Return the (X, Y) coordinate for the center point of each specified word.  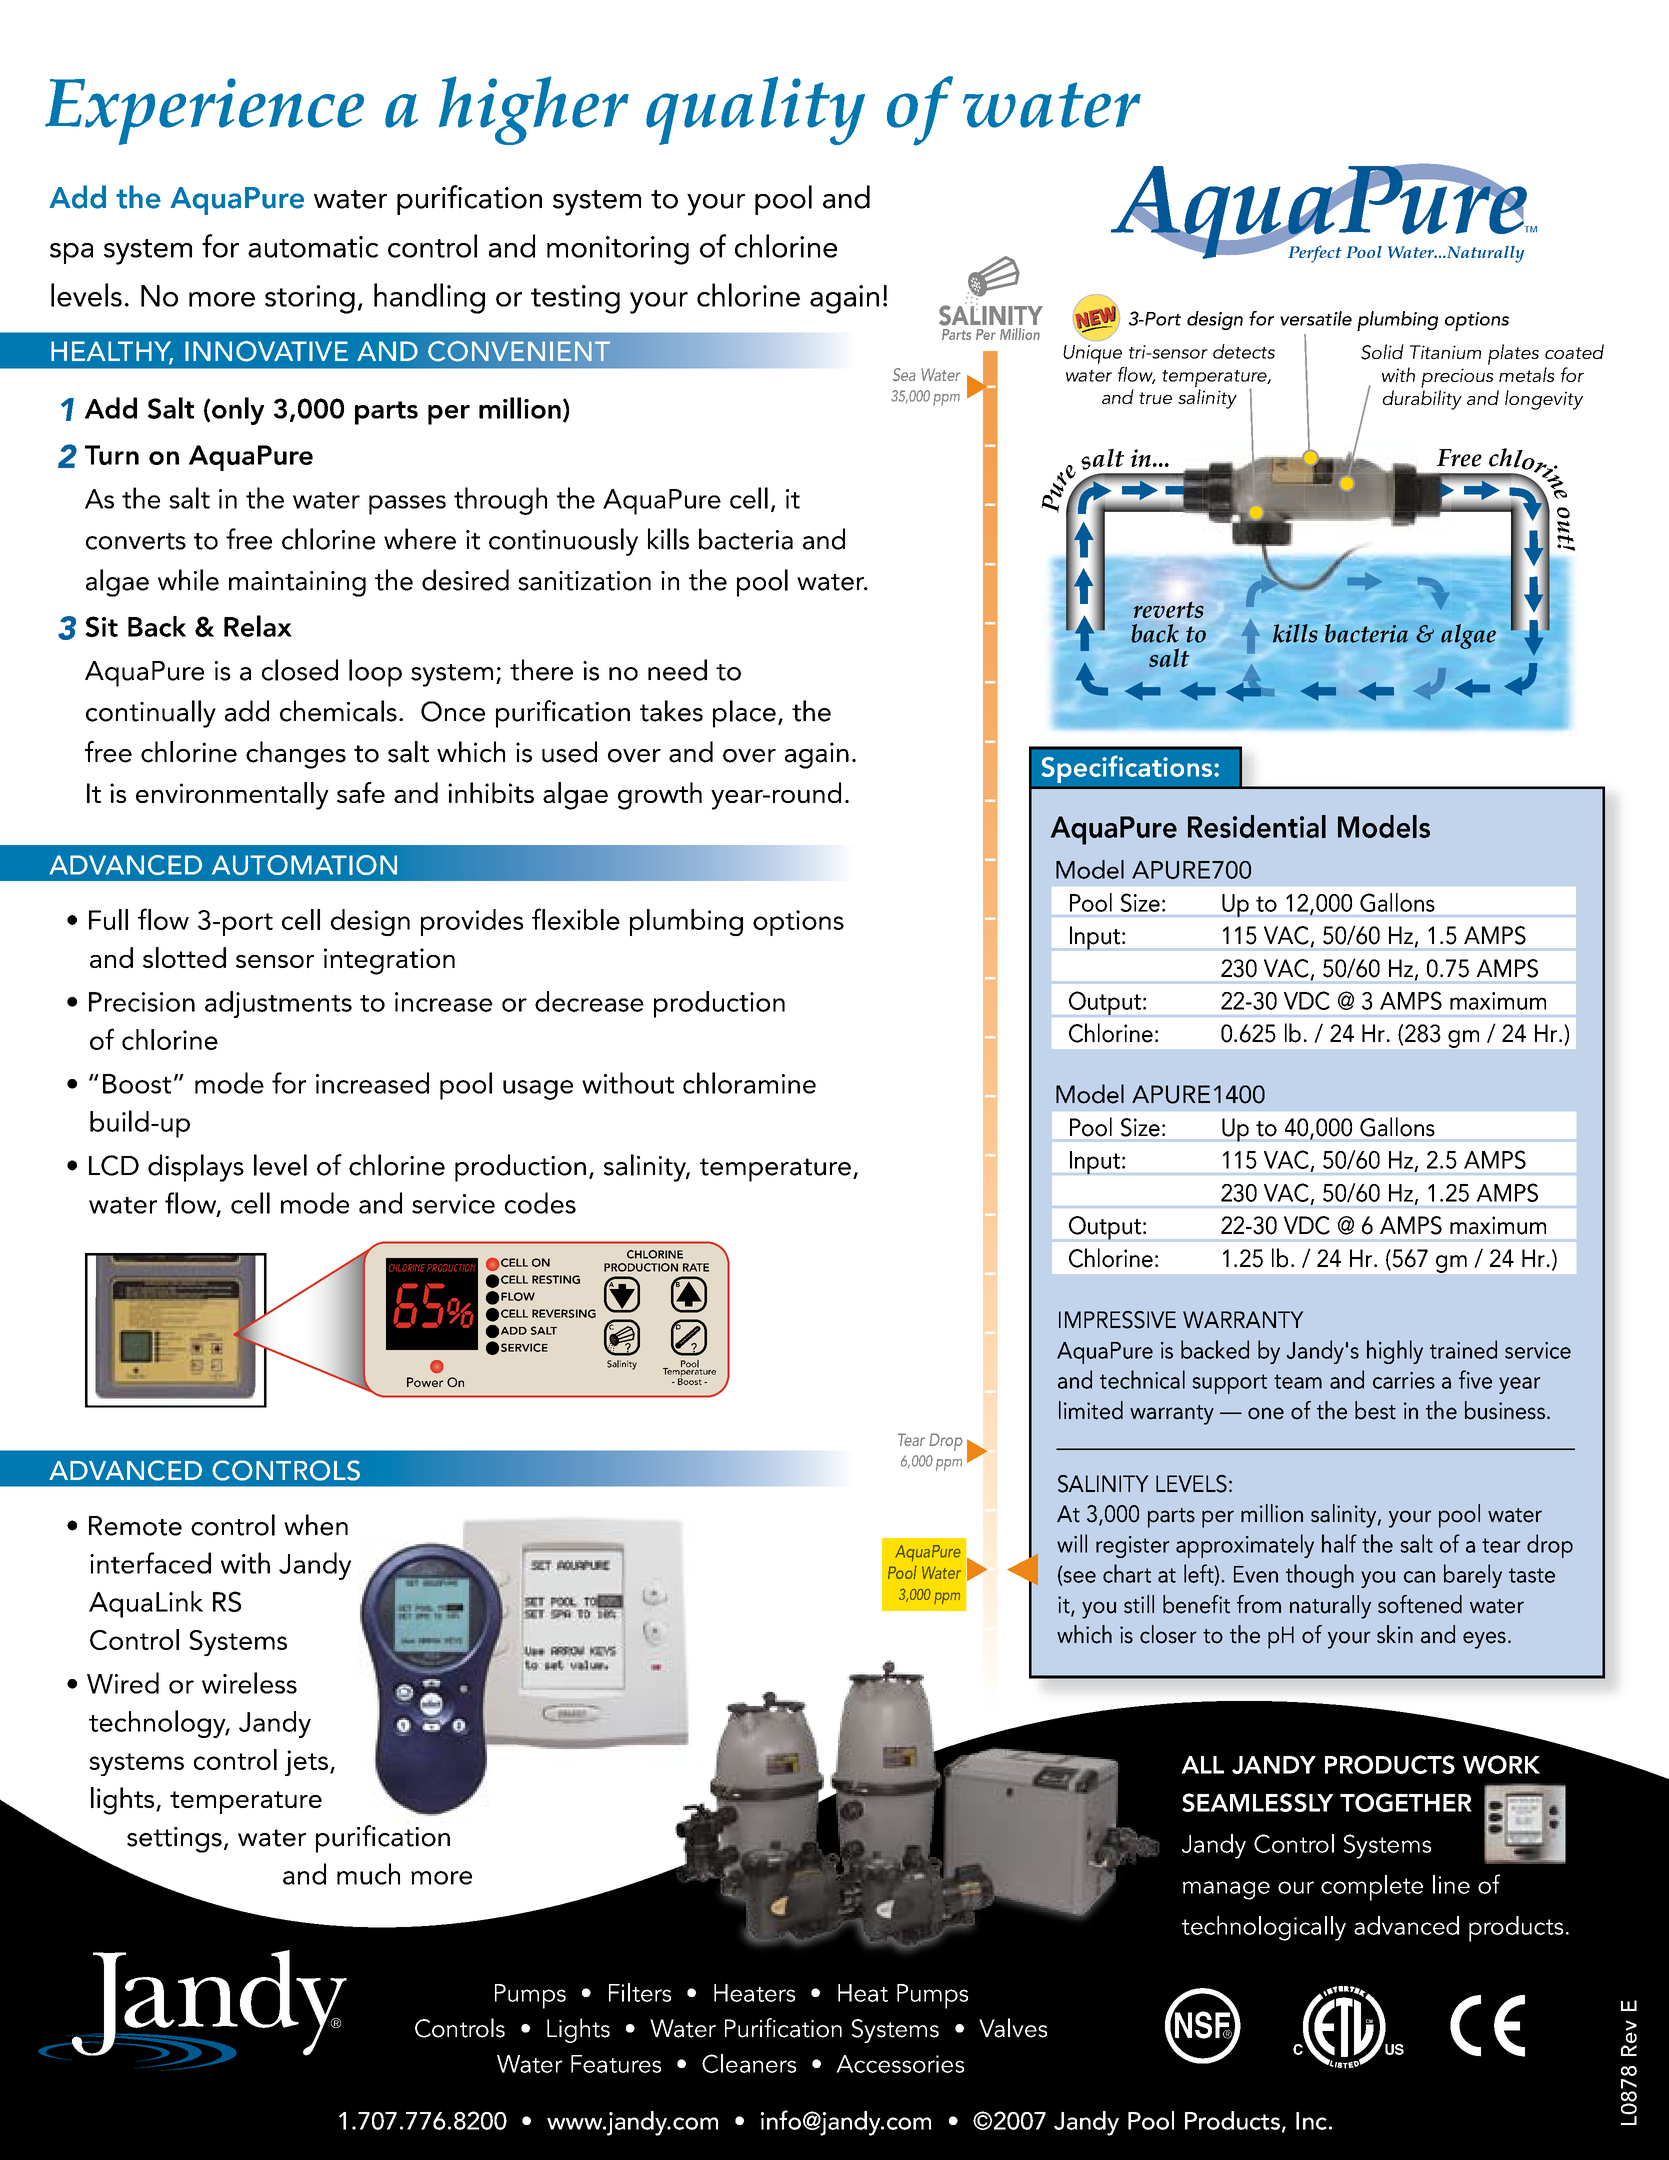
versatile (1316, 318)
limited (1091, 1410)
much (368, 1874)
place (744, 714)
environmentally (232, 796)
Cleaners (749, 2063)
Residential (1257, 826)
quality (755, 110)
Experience (204, 111)
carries (1404, 1380)
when (316, 1525)
